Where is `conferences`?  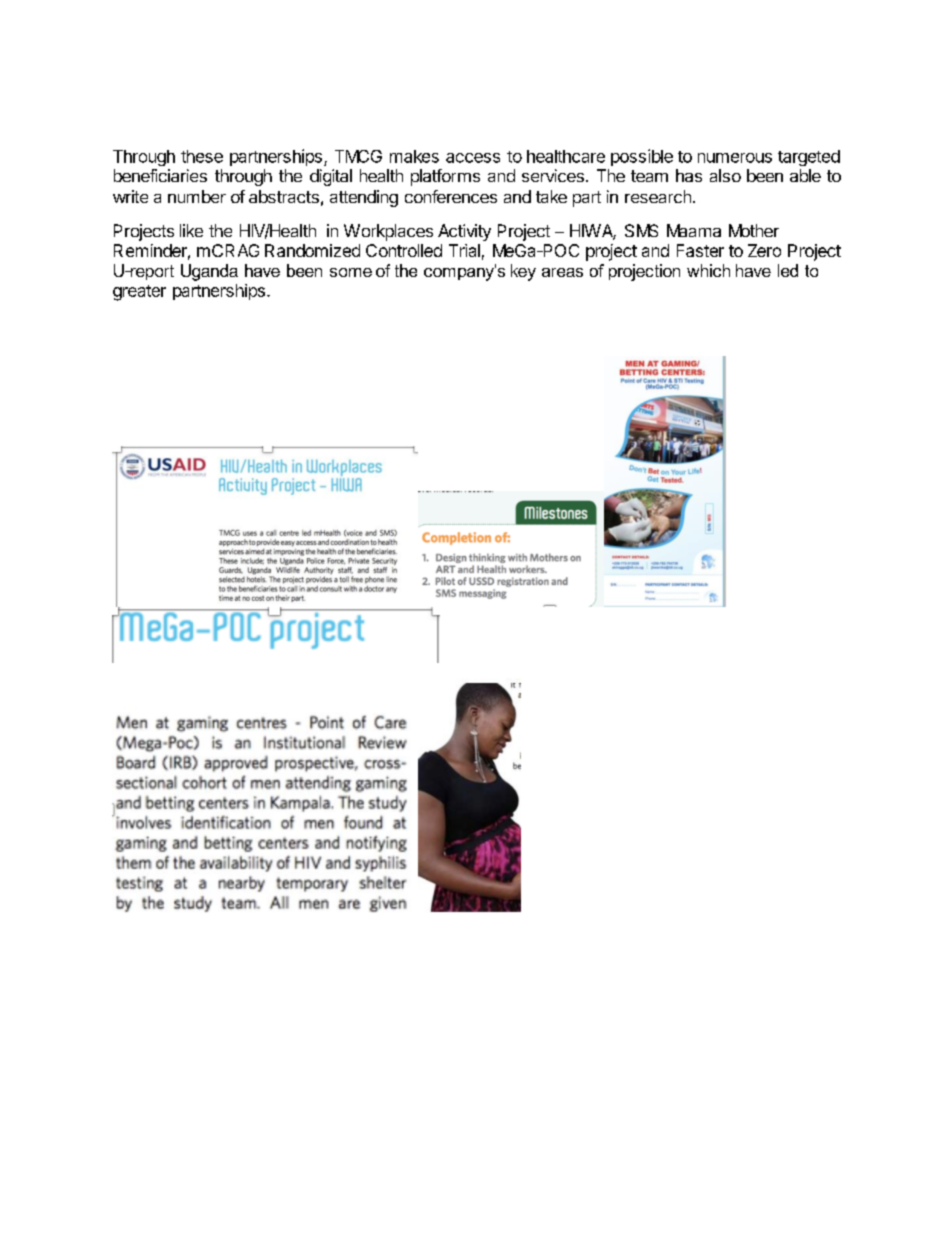 conferences is located at coordinates (451, 196).
